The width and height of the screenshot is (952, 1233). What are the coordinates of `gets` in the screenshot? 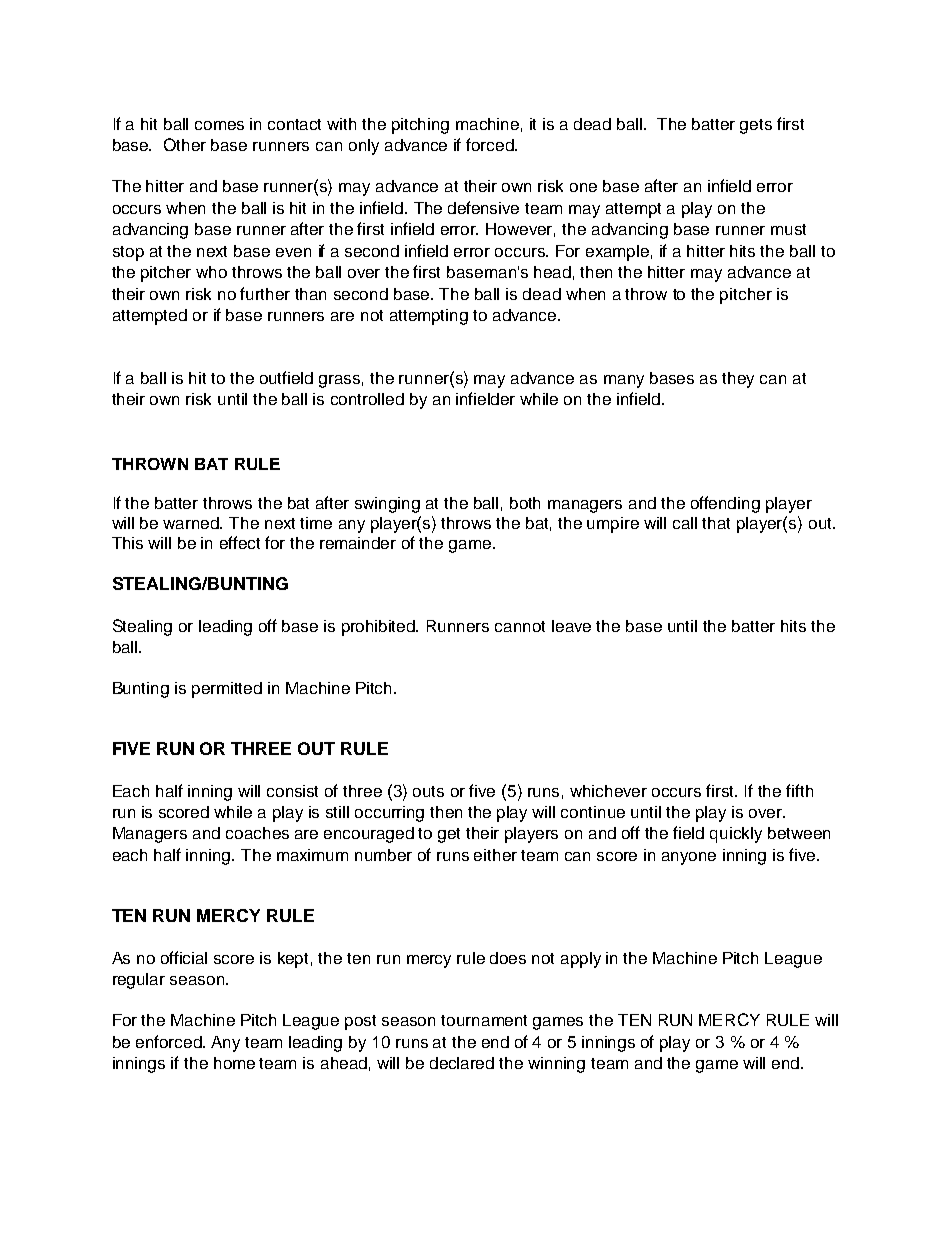 It's located at (756, 126).
